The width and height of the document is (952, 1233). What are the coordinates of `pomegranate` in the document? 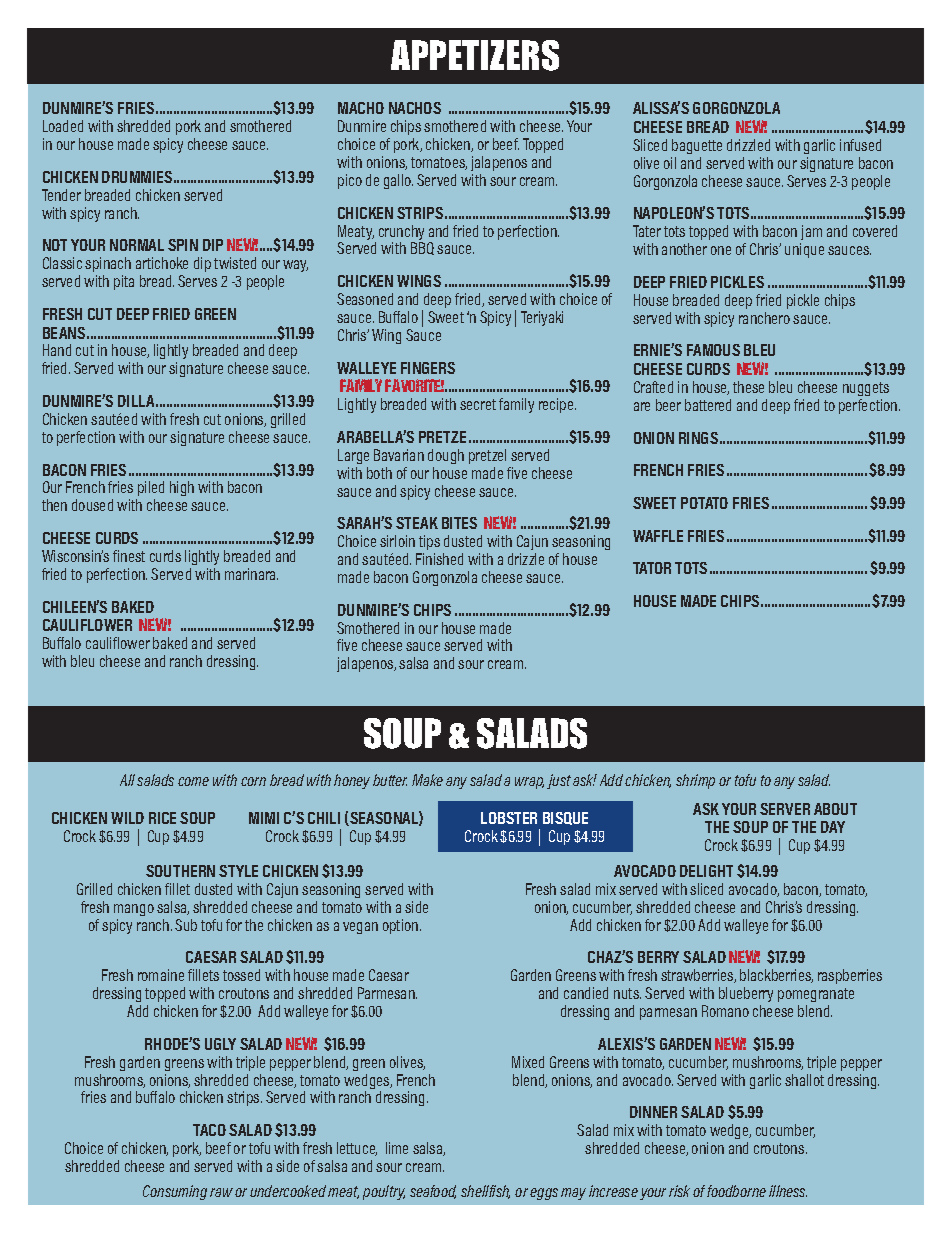 It's located at (816, 995).
